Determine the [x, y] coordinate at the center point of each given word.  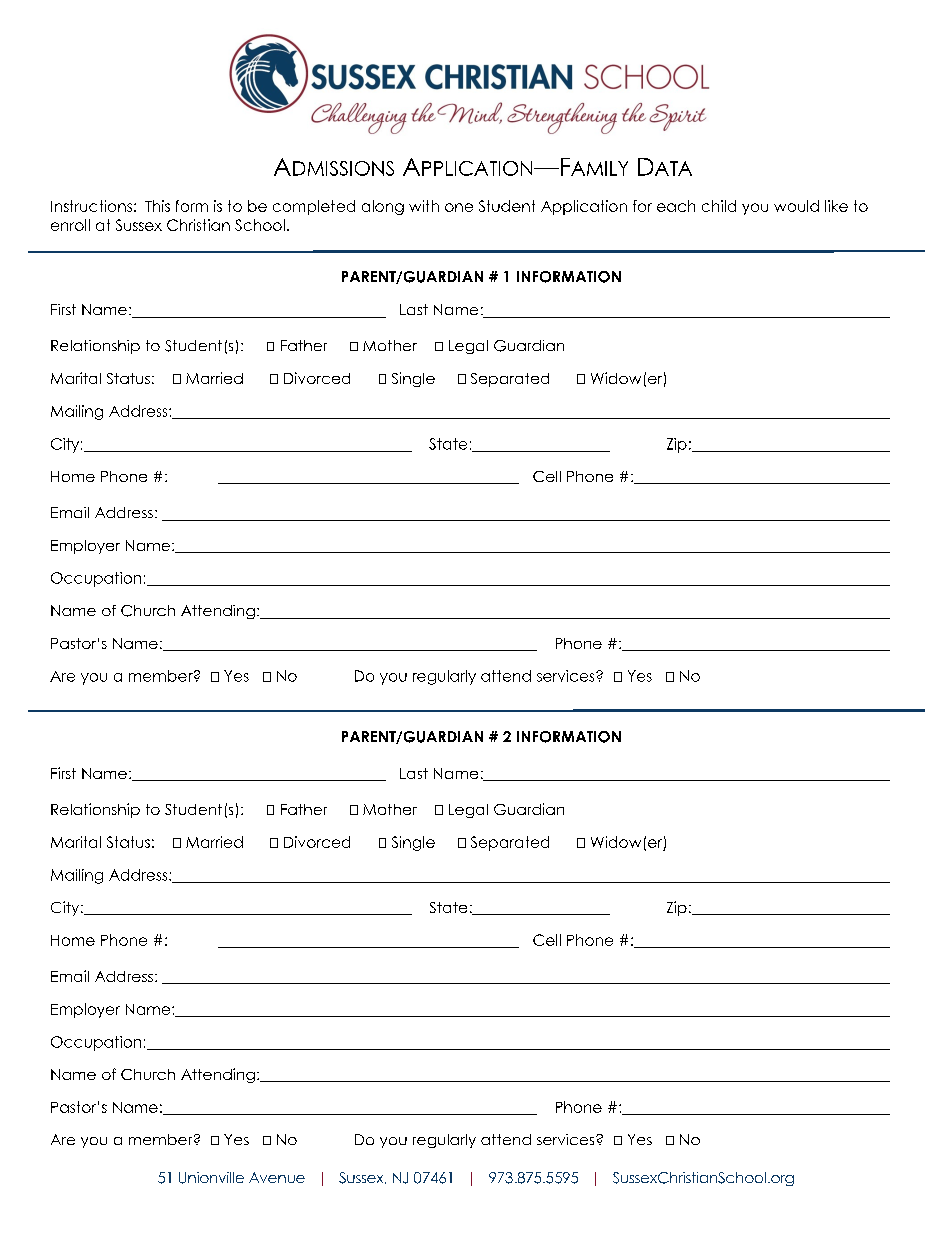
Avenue [277, 1177]
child [719, 206]
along [383, 207]
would [796, 206]
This [157, 206]
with [424, 206]
